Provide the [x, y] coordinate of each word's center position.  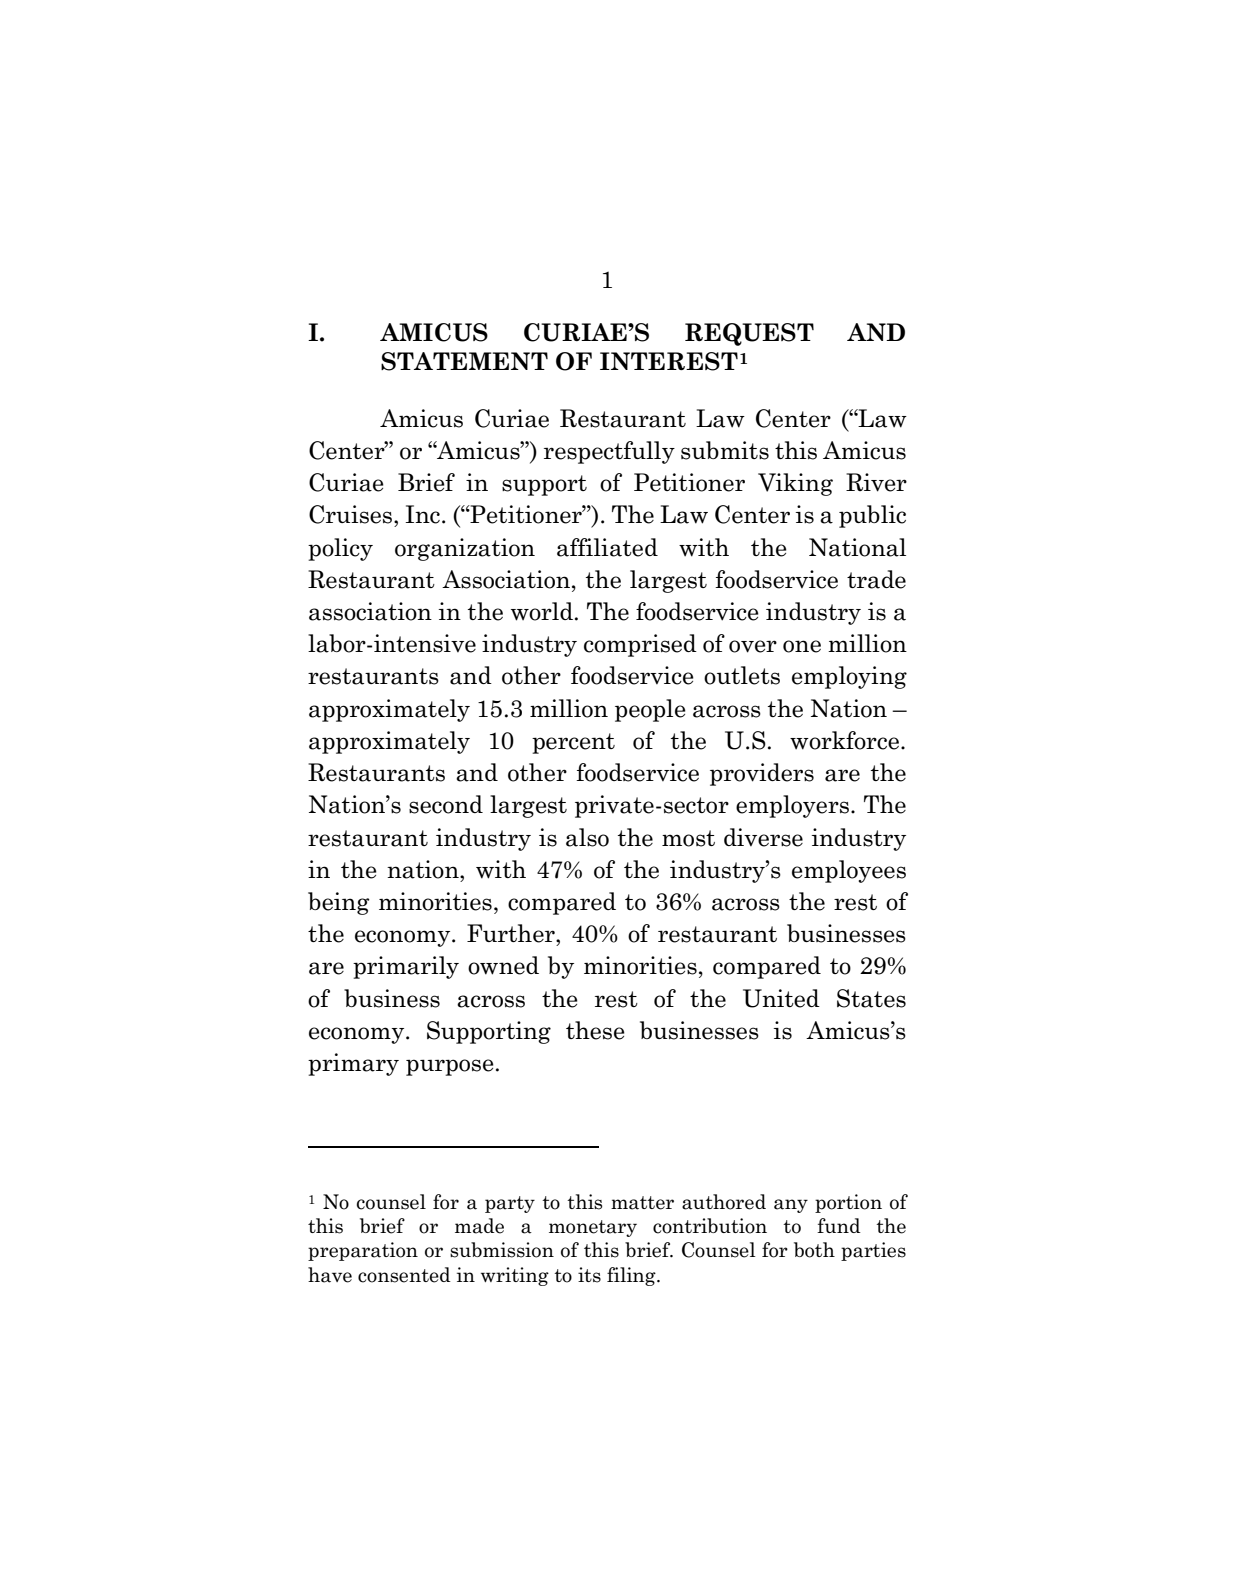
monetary [593, 1228]
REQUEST [749, 334]
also [587, 837]
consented [404, 1275]
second [446, 804]
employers [792, 806]
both [814, 1250]
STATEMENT [464, 361]
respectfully [609, 452]
